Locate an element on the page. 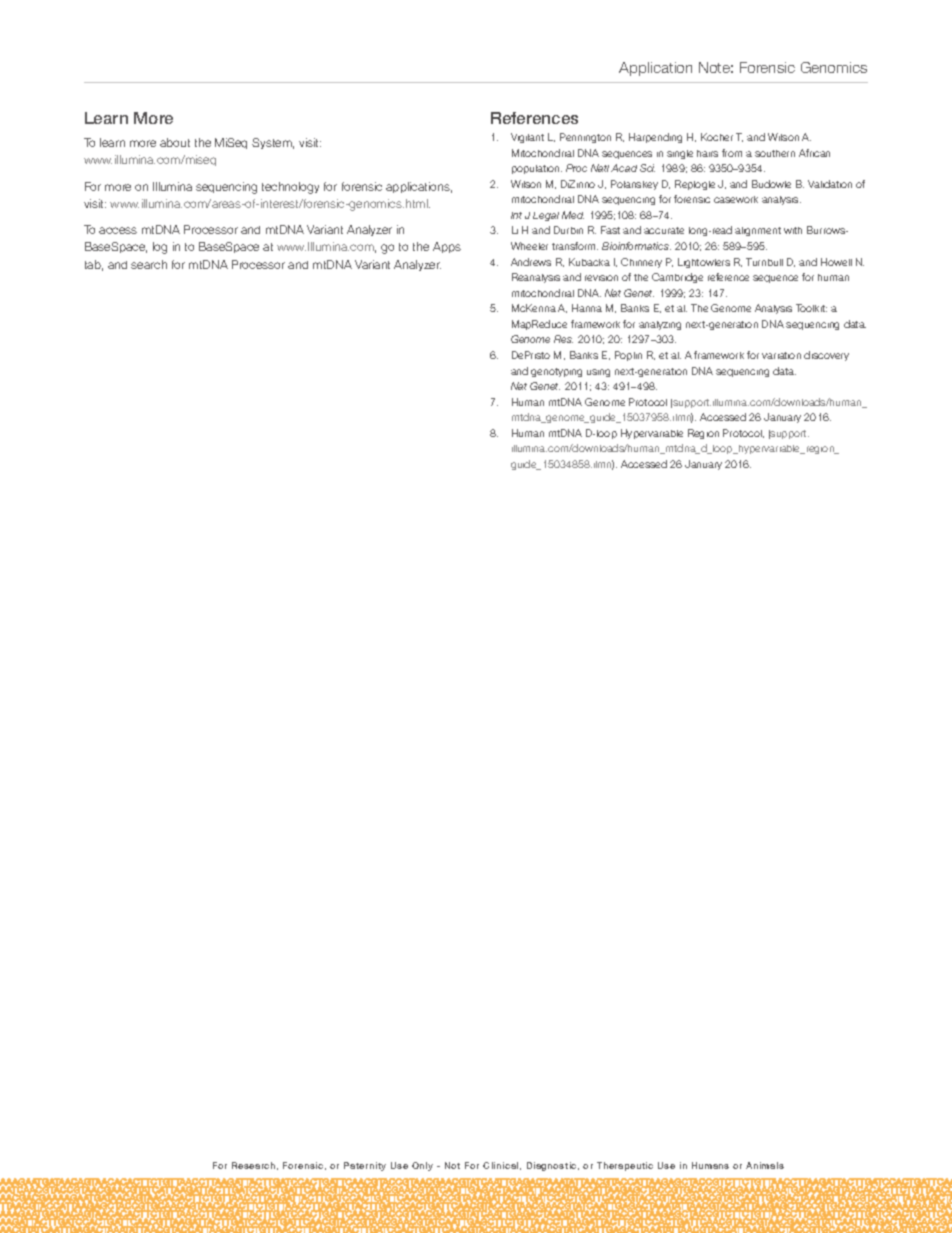  variation is located at coordinates (781, 355).
